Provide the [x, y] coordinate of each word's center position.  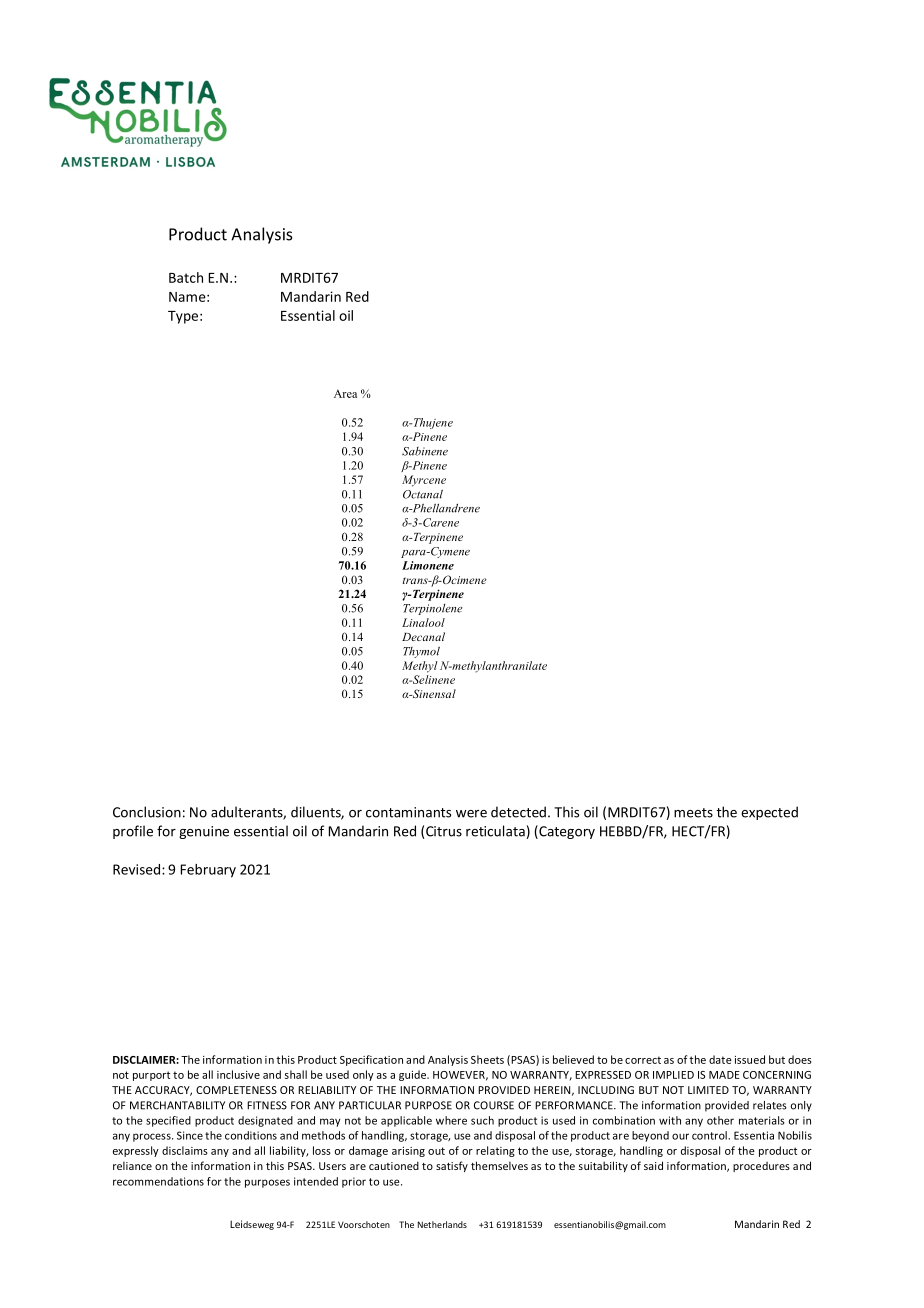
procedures [761, 1167]
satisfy [452, 1166]
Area [345, 393]
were [471, 814]
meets [693, 813]
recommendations [158, 1181]
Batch [186, 277]
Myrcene [424, 481]
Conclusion [147, 812]
